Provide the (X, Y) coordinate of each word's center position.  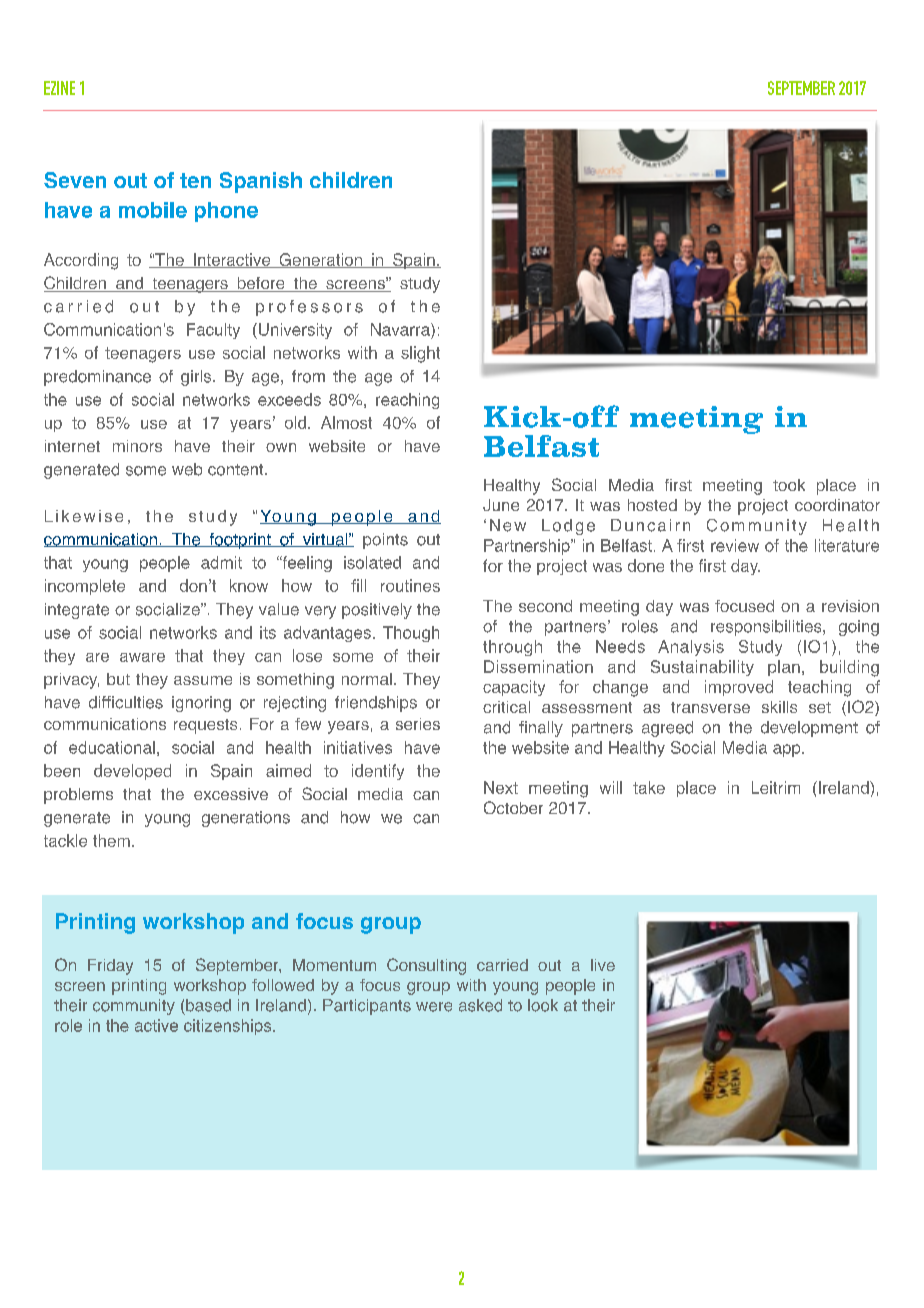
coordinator (837, 505)
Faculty (213, 331)
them (111, 840)
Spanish (261, 182)
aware (142, 657)
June (501, 505)
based (208, 1005)
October (513, 807)
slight (420, 354)
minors (137, 446)
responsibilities (767, 628)
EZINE (59, 88)
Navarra (401, 329)
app (788, 750)
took (789, 485)
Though (411, 634)
